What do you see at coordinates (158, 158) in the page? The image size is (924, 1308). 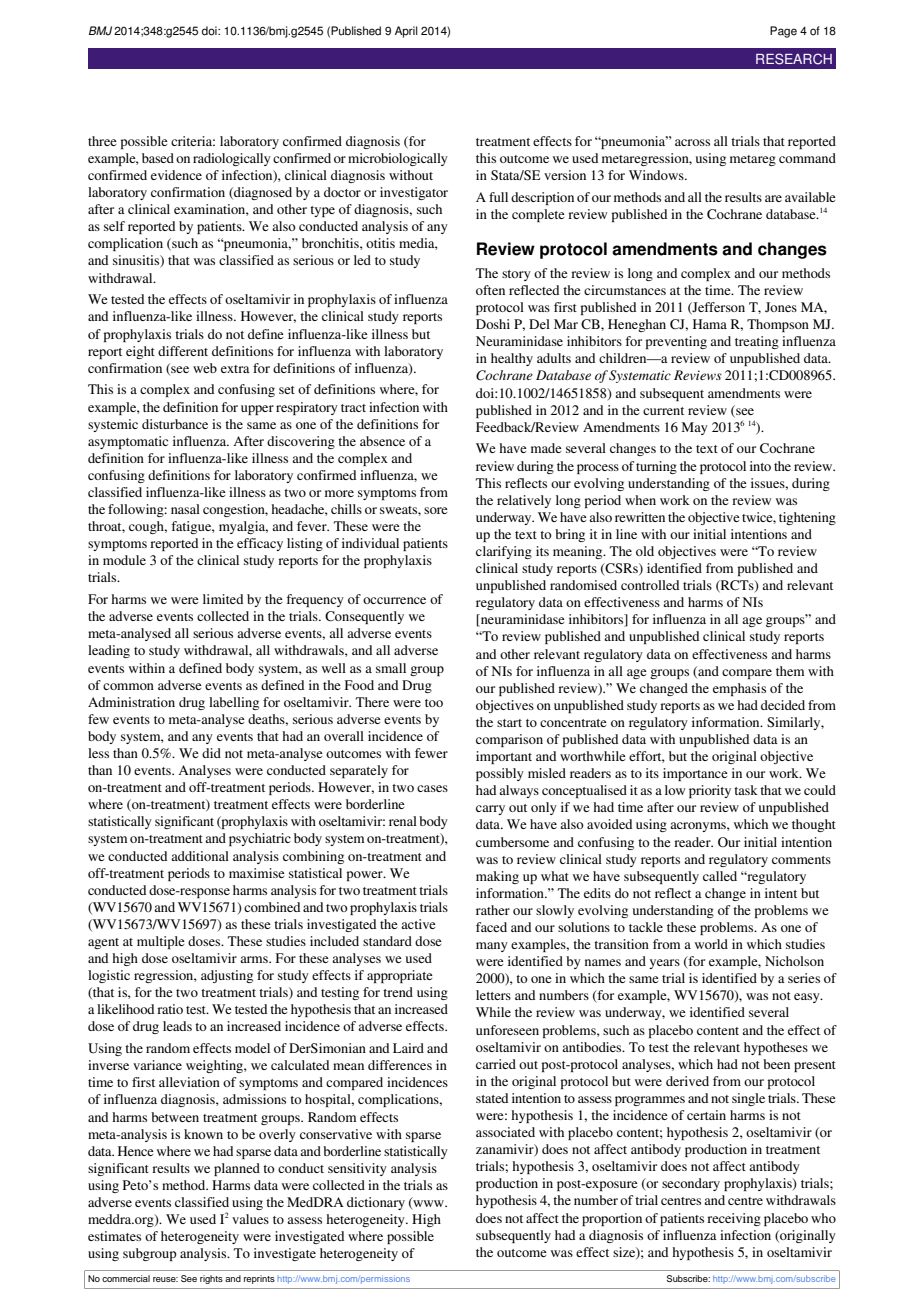 I see `based` at bounding box center [158, 158].
